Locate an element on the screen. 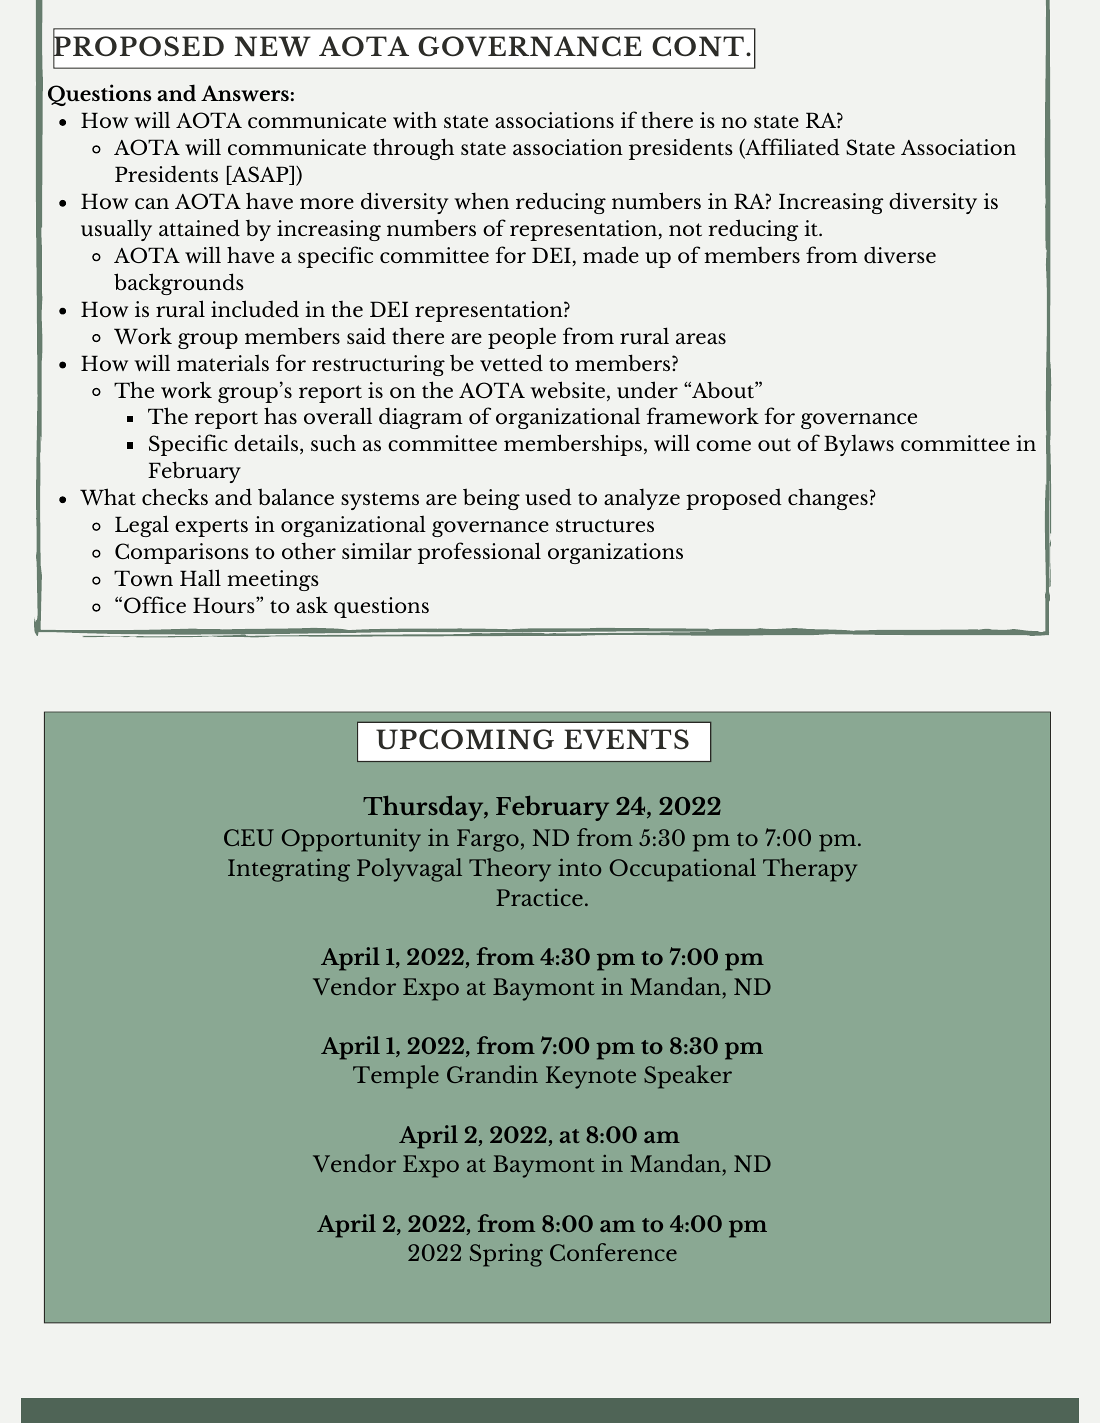 The height and width of the screenshot is (1423, 1100). changes is located at coordinates (828, 499).
